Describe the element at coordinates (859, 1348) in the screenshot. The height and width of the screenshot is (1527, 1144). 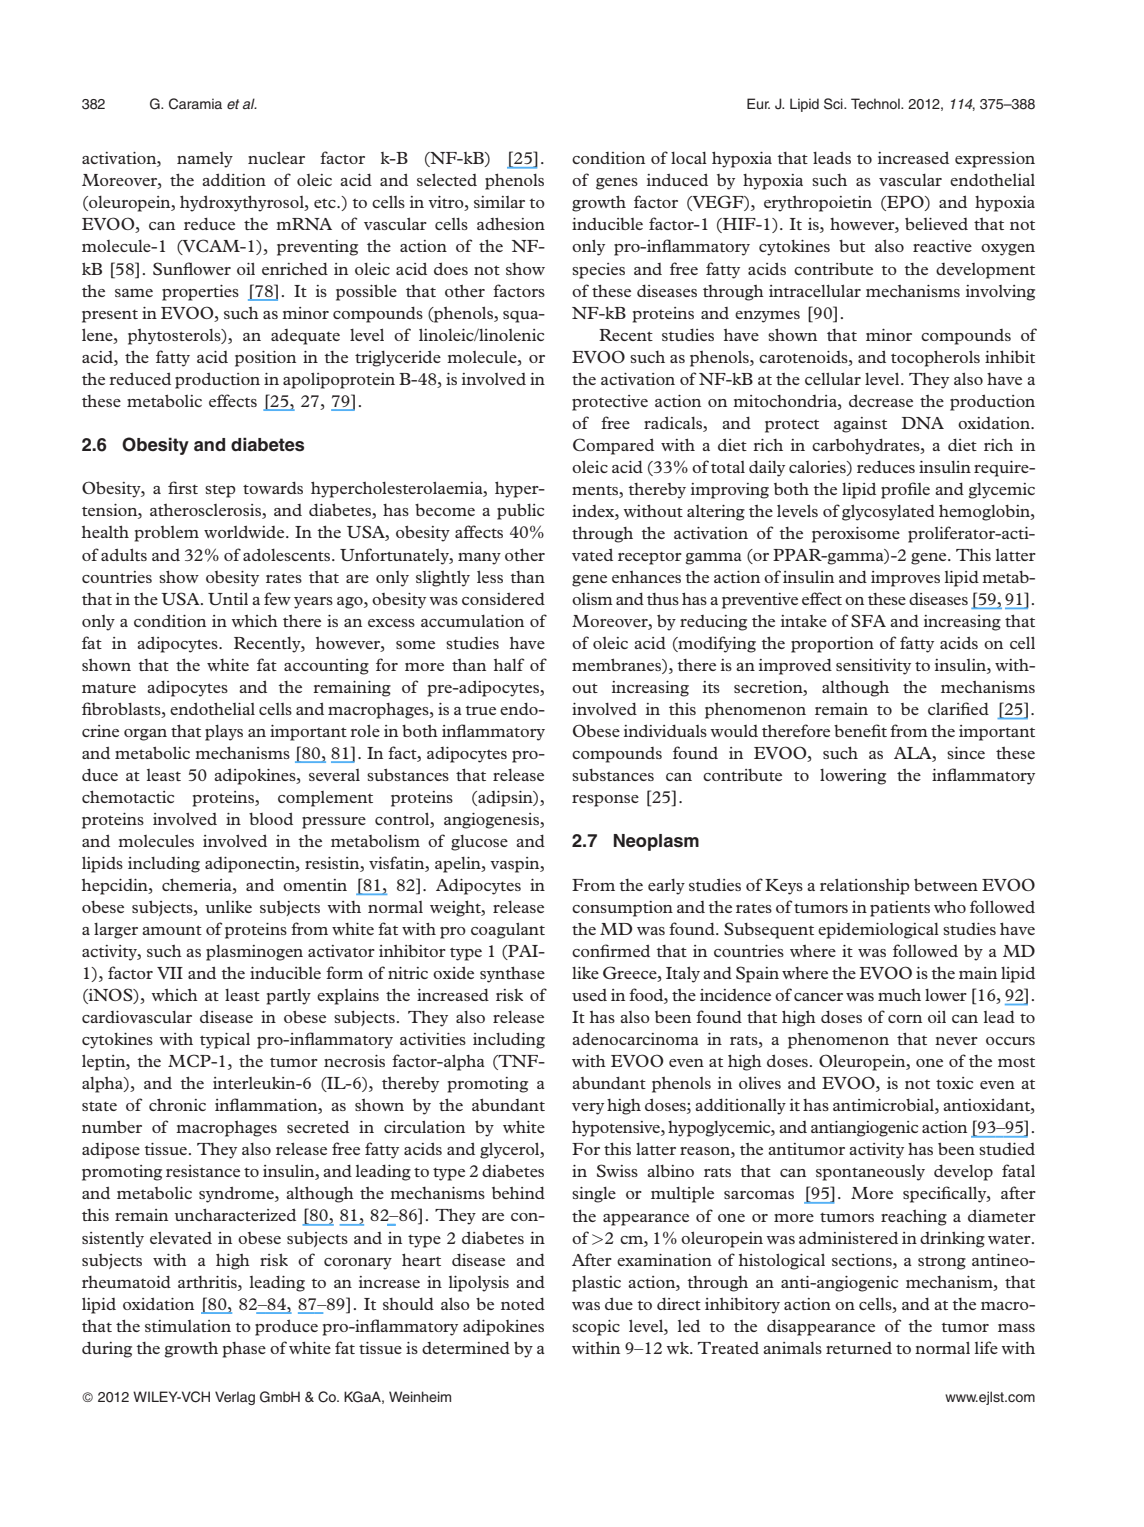
I see `returned` at that location.
